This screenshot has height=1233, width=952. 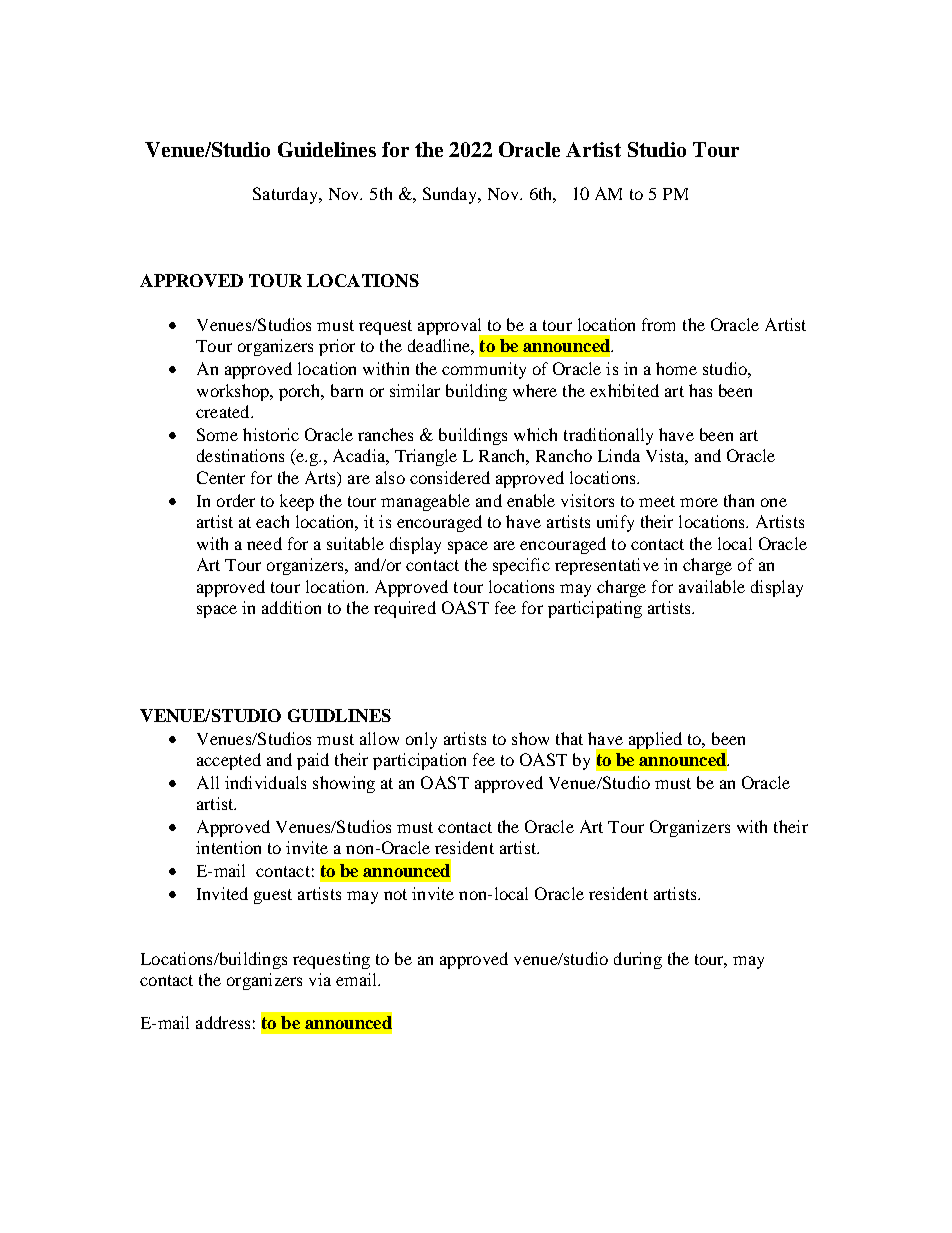 I want to click on applied, so click(x=655, y=740).
